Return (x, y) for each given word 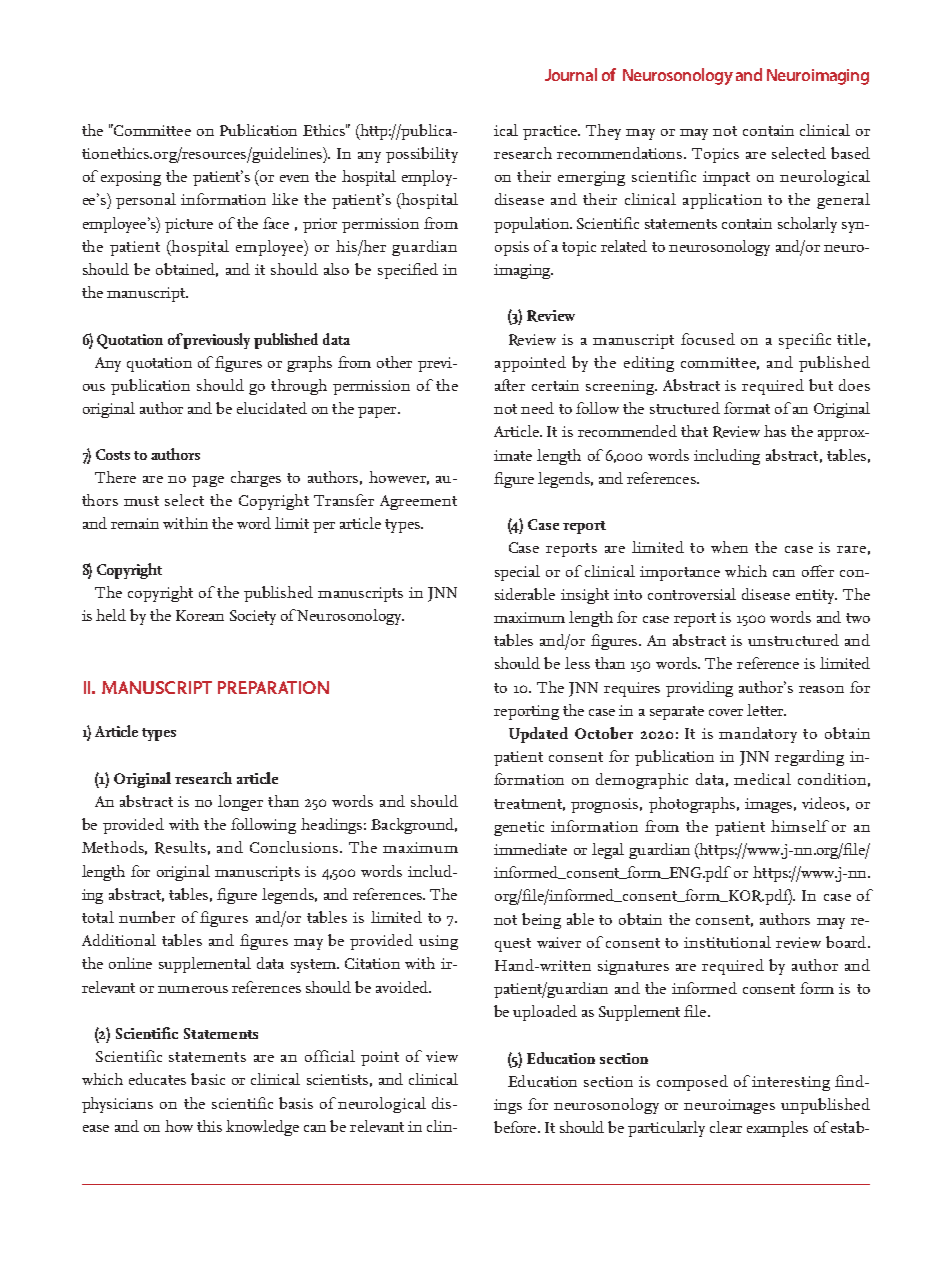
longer (240, 803)
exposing (131, 178)
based (850, 153)
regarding (809, 758)
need (537, 408)
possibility (422, 155)
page (208, 481)
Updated (538, 735)
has (775, 431)
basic (208, 1079)
